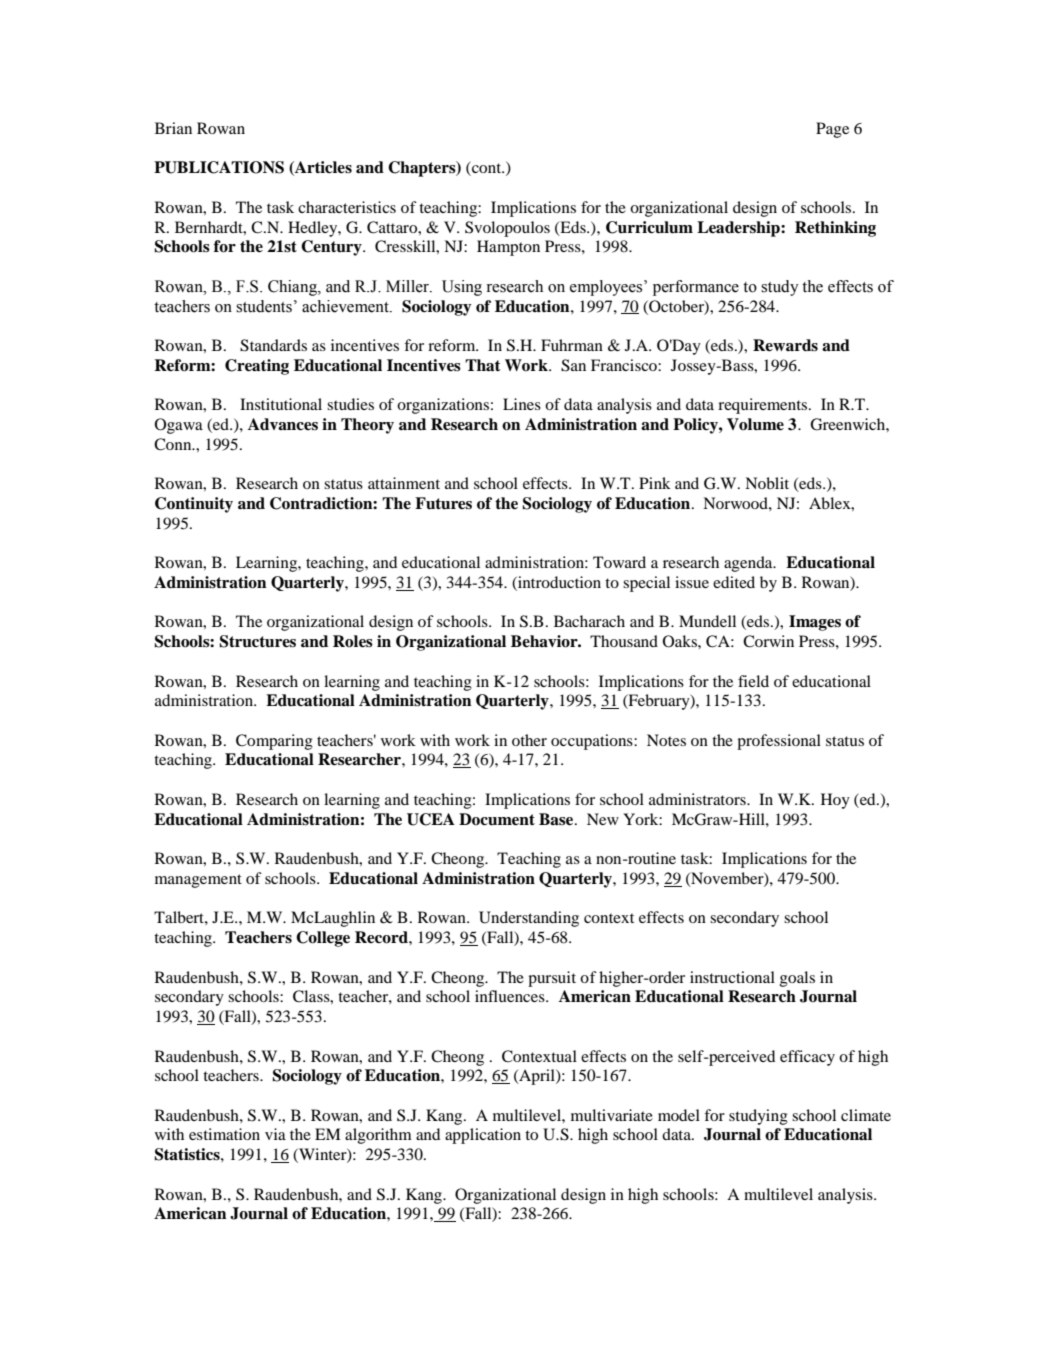 The width and height of the document is (1050, 1359). What do you see at coordinates (624, 641) in the document?
I see `Thousand` at bounding box center [624, 641].
